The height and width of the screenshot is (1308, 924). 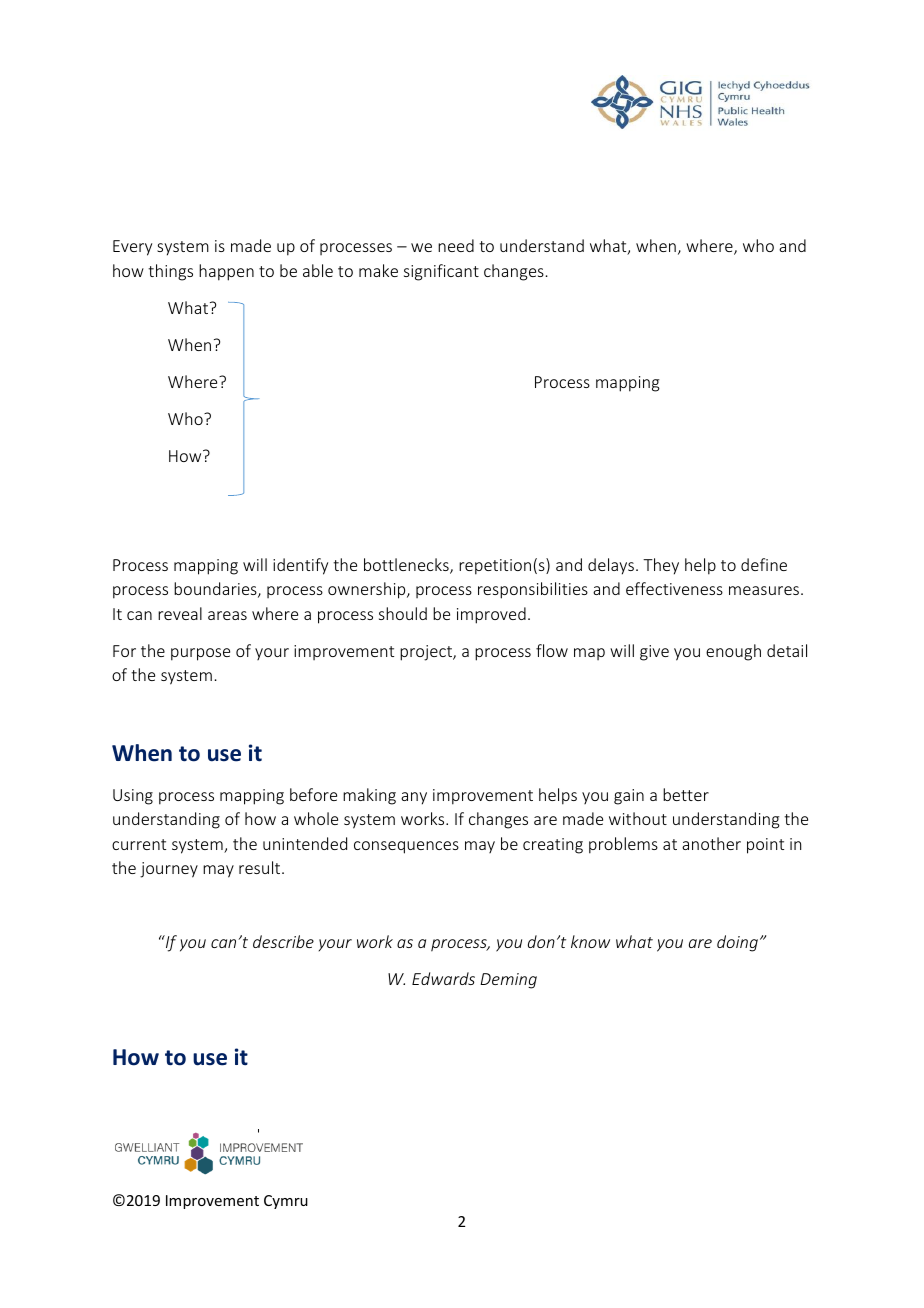 I want to click on happen, so click(x=226, y=272).
